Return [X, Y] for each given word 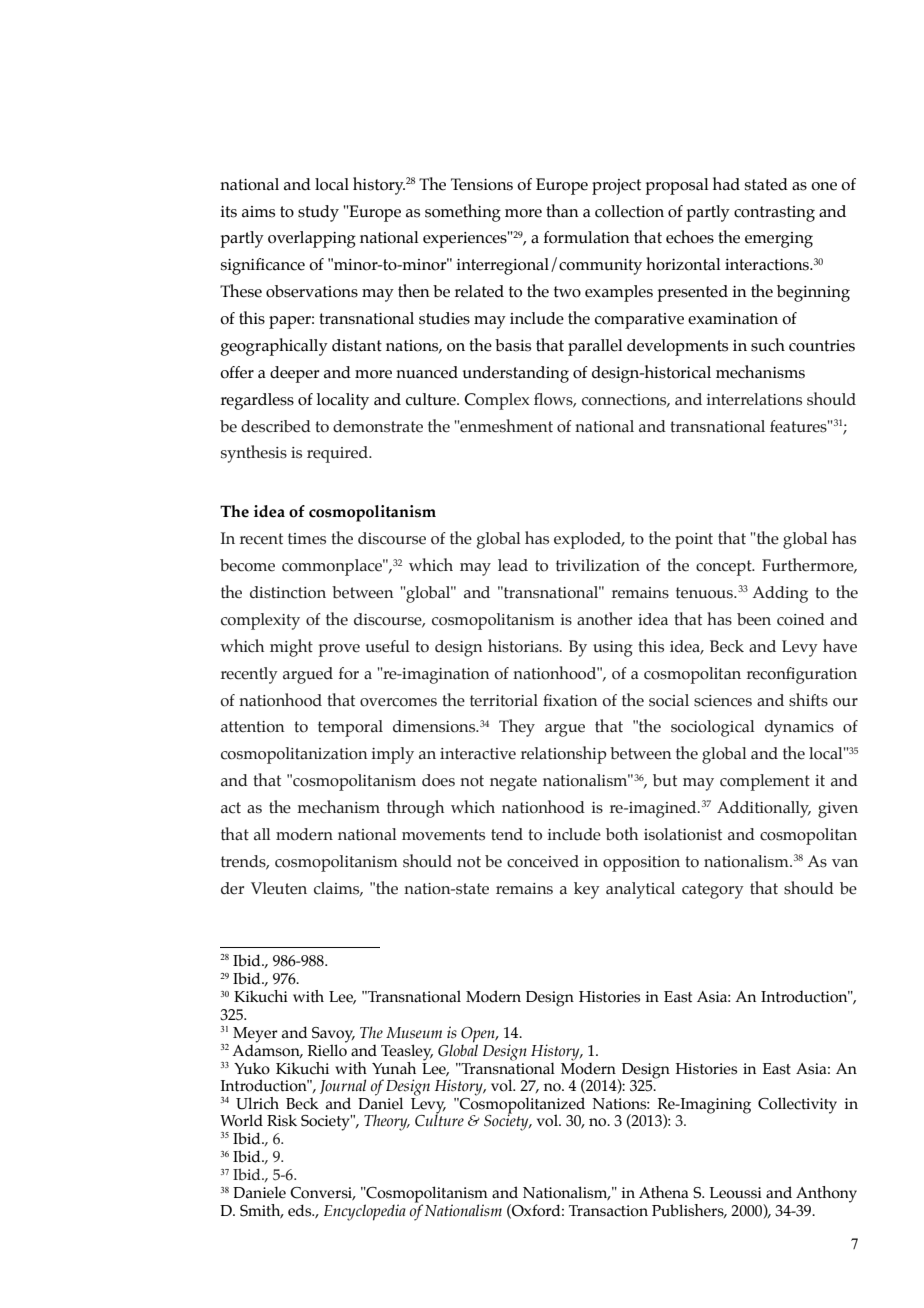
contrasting [774, 214]
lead [513, 565]
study [318, 213]
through [415, 809]
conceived [543, 861]
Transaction [608, 1211]
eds [301, 1210]
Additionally [764, 809]
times [307, 539]
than [562, 211]
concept [725, 568]
